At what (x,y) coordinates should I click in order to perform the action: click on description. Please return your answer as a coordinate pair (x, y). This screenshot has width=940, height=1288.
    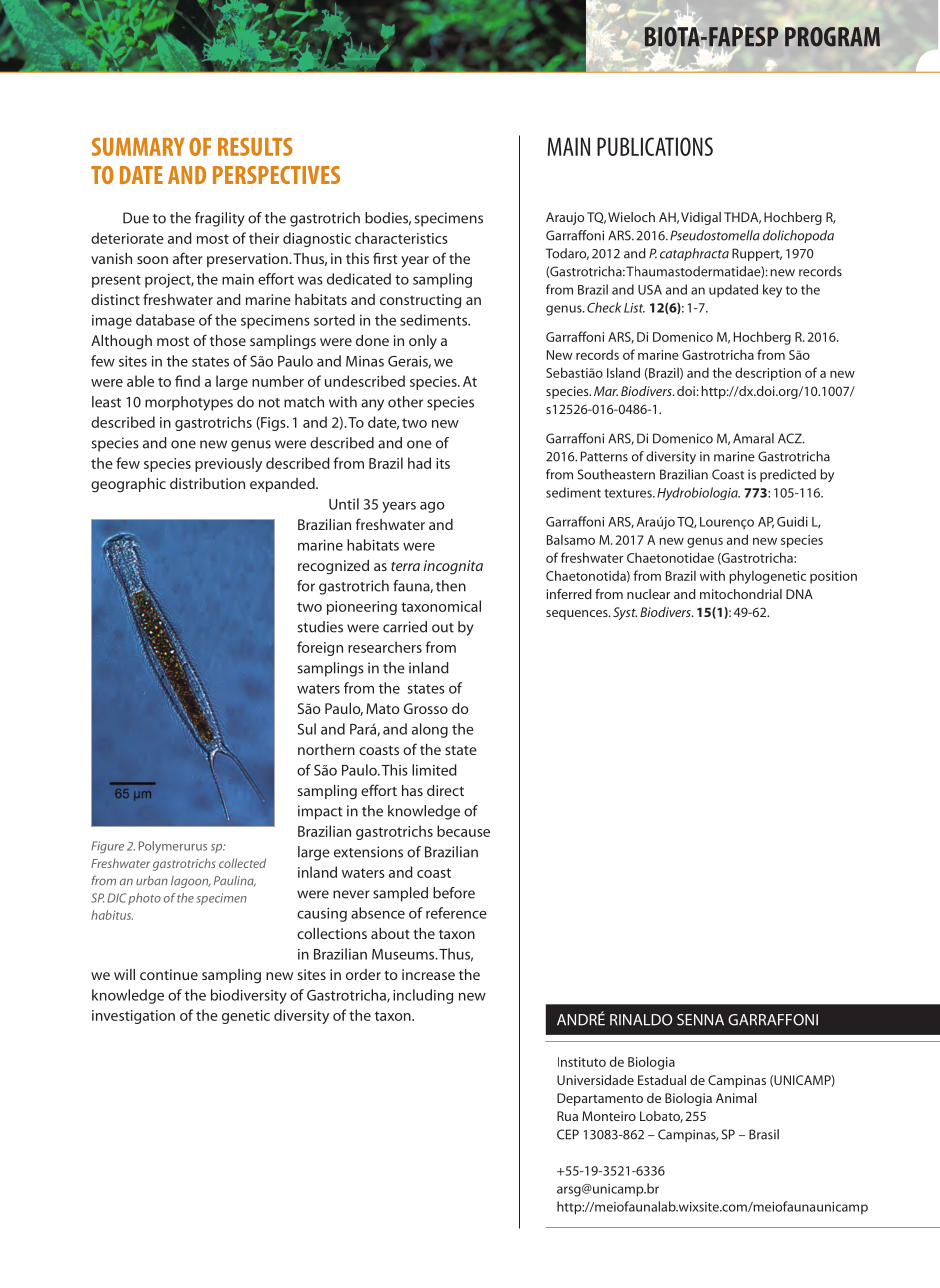
    Looking at the image, I should click on (768, 374).
